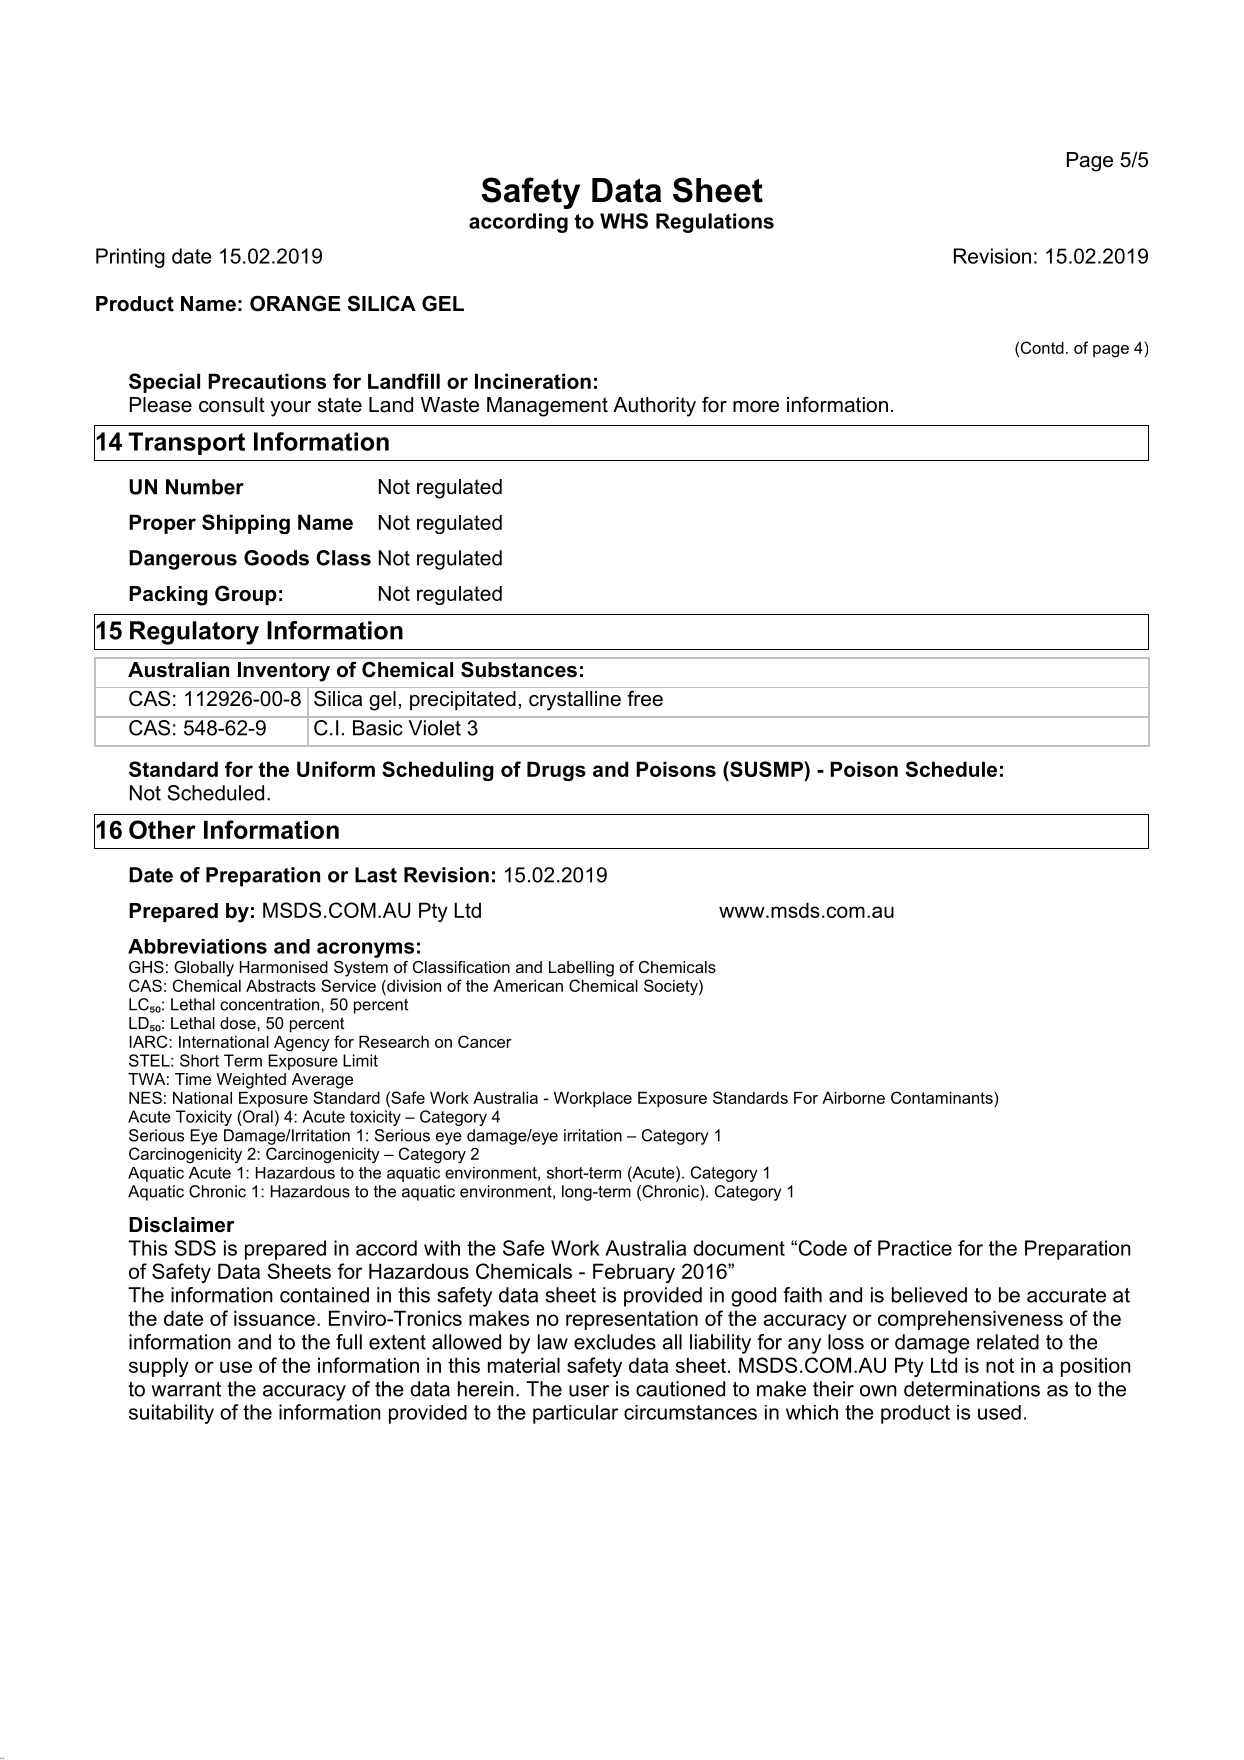 This screenshot has width=1244, height=1760. I want to click on Regulations, so click(715, 223).
